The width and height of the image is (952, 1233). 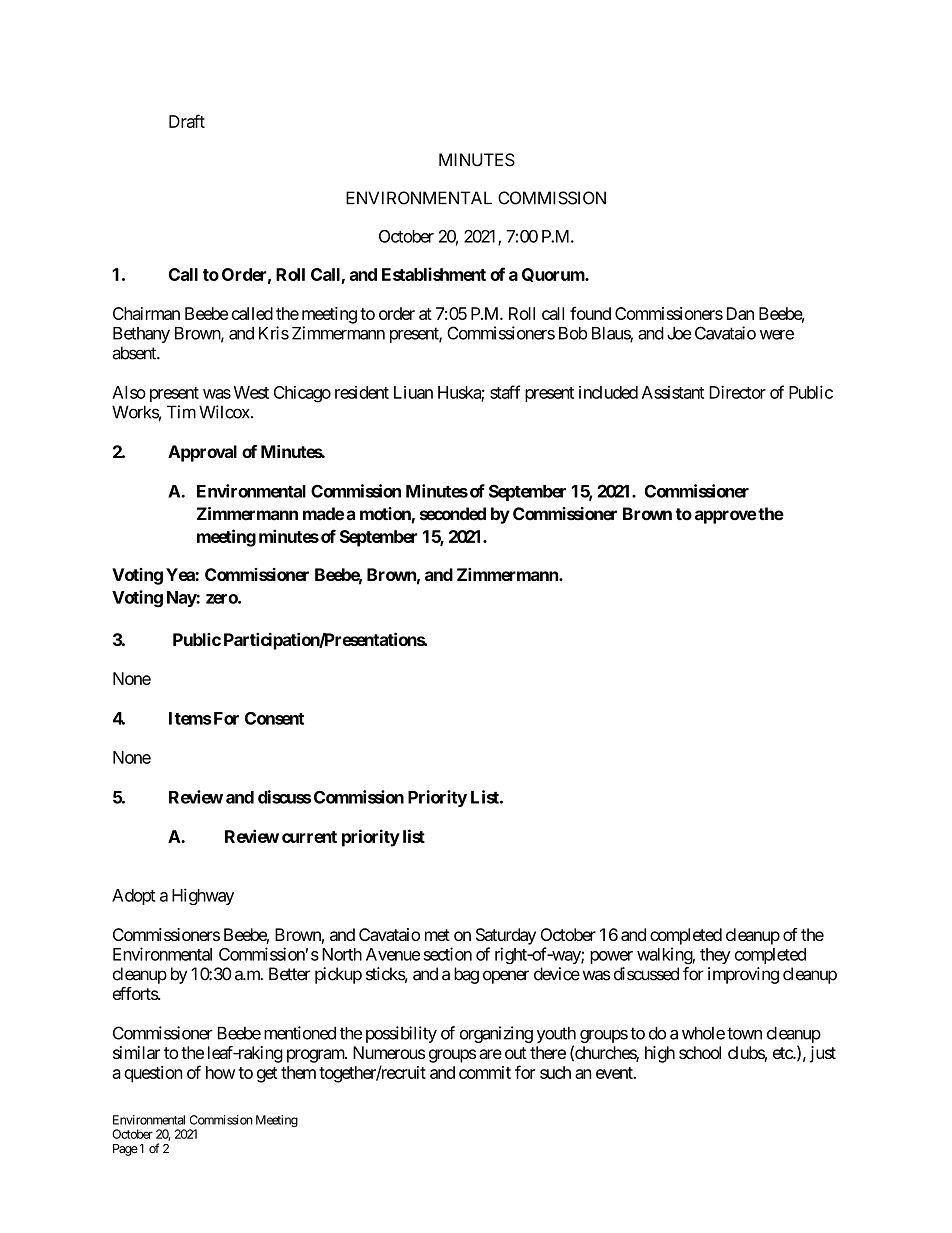 What do you see at coordinates (737, 392) in the image?
I see `Director` at bounding box center [737, 392].
